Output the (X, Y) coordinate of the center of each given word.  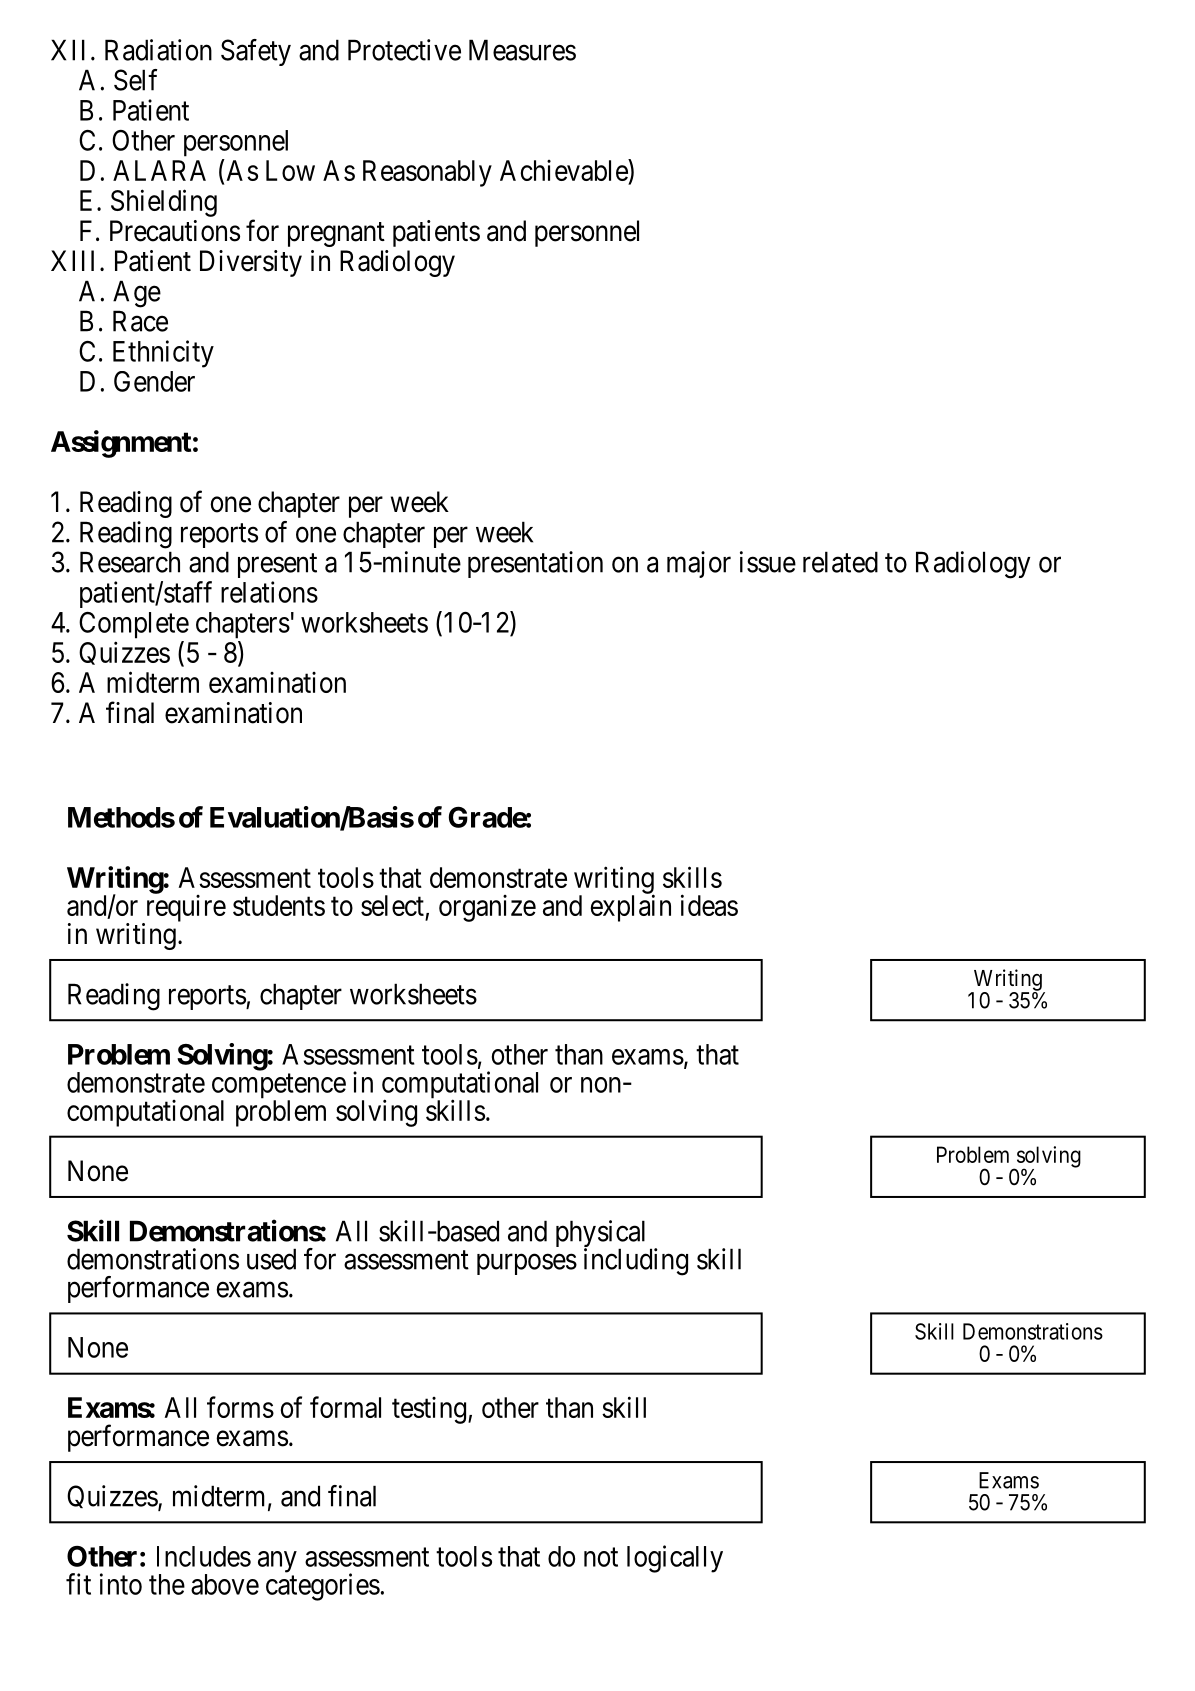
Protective (404, 50)
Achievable (564, 170)
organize (487, 908)
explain (631, 908)
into (121, 1584)
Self (136, 80)
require (184, 909)
